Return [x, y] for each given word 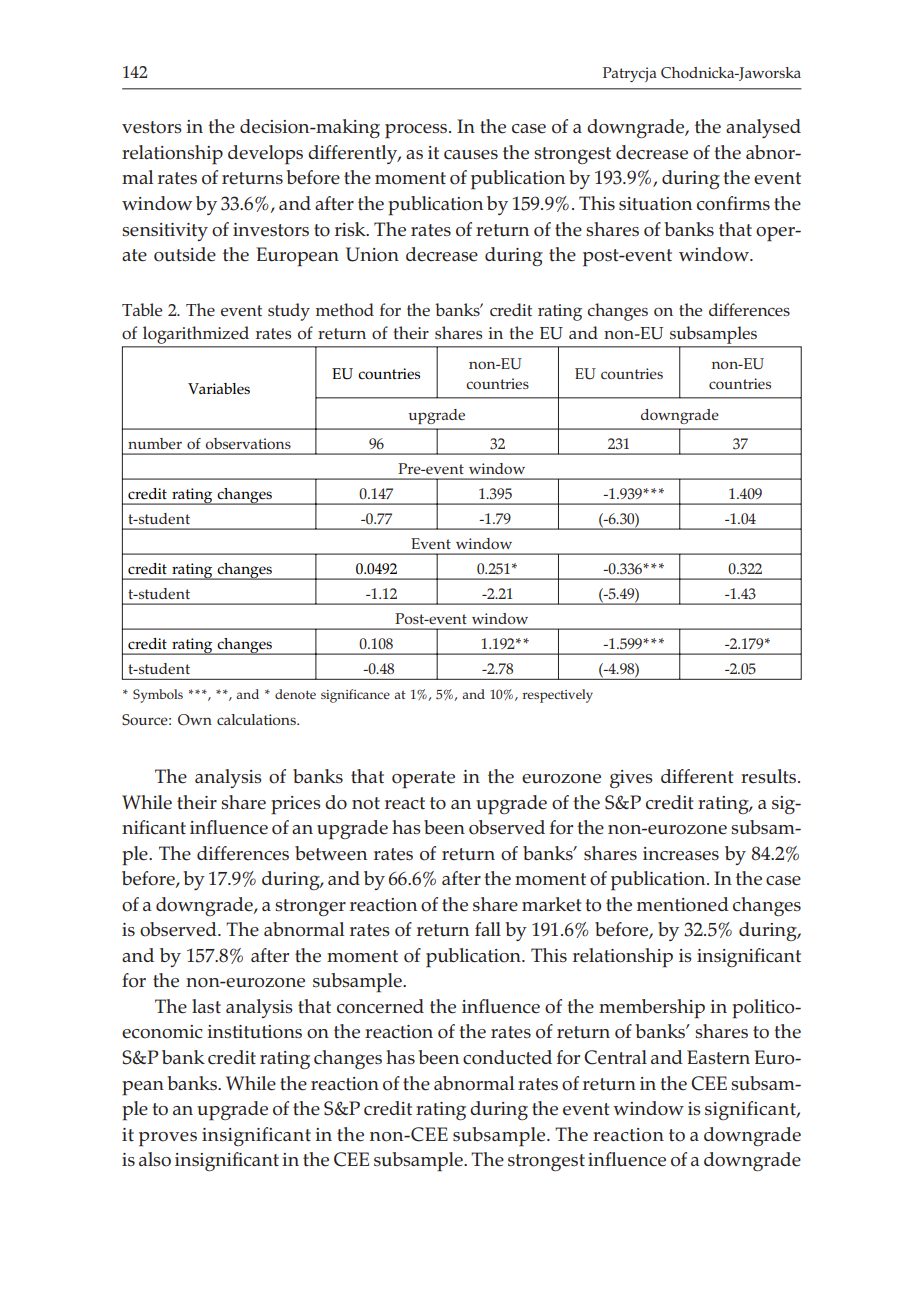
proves [168, 1139]
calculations [257, 719]
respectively [558, 696]
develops [265, 155]
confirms [733, 203]
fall [488, 929]
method [345, 310]
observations [248, 443]
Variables [219, 389]
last [206, 1006]
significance [355, 696]
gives [631, 779]
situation [655, 204]
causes [471, 155]
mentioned [683, 904]
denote [295, 694]
